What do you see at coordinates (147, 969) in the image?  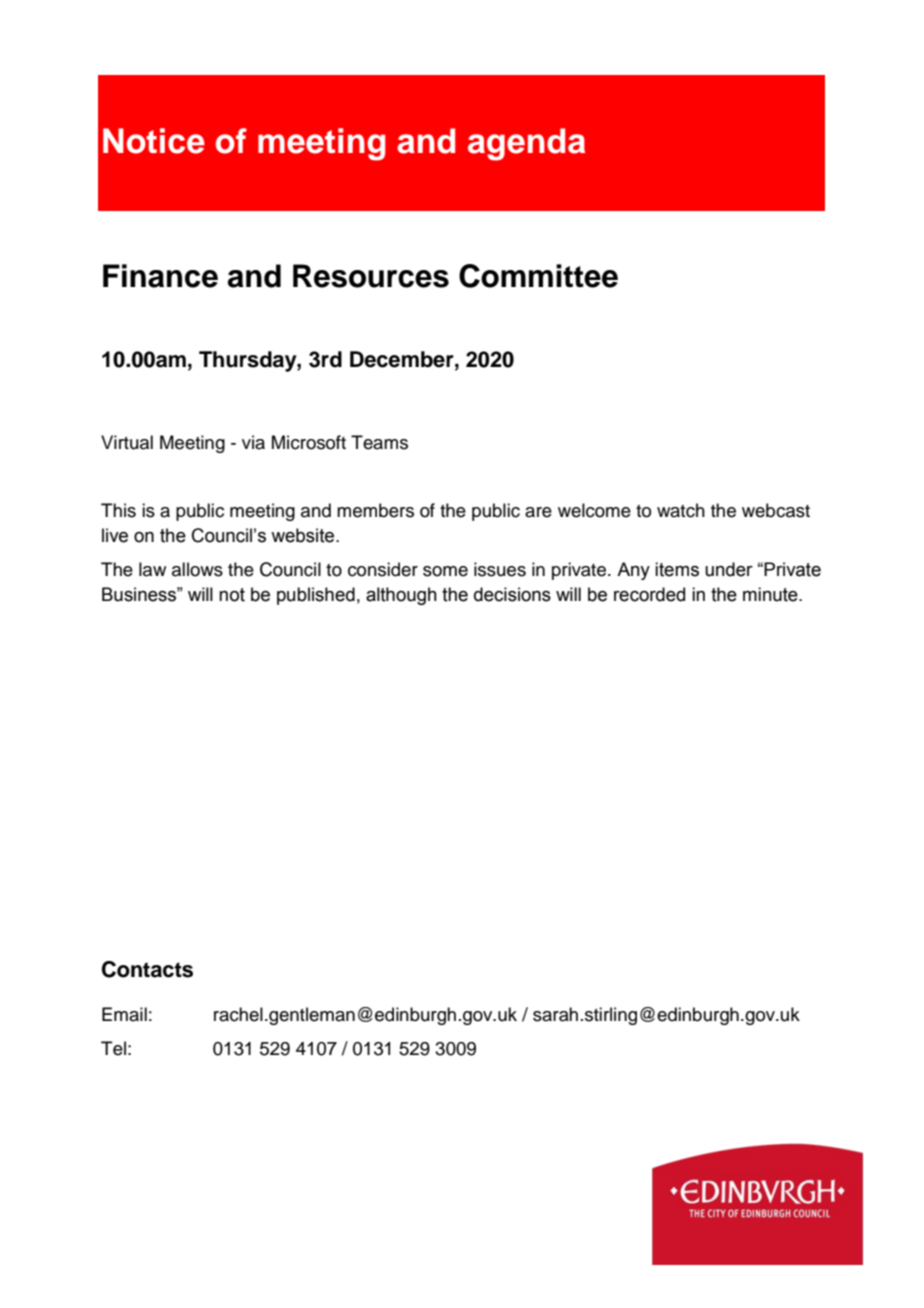 I see `Contacts` at bounding box center [147, 969].
